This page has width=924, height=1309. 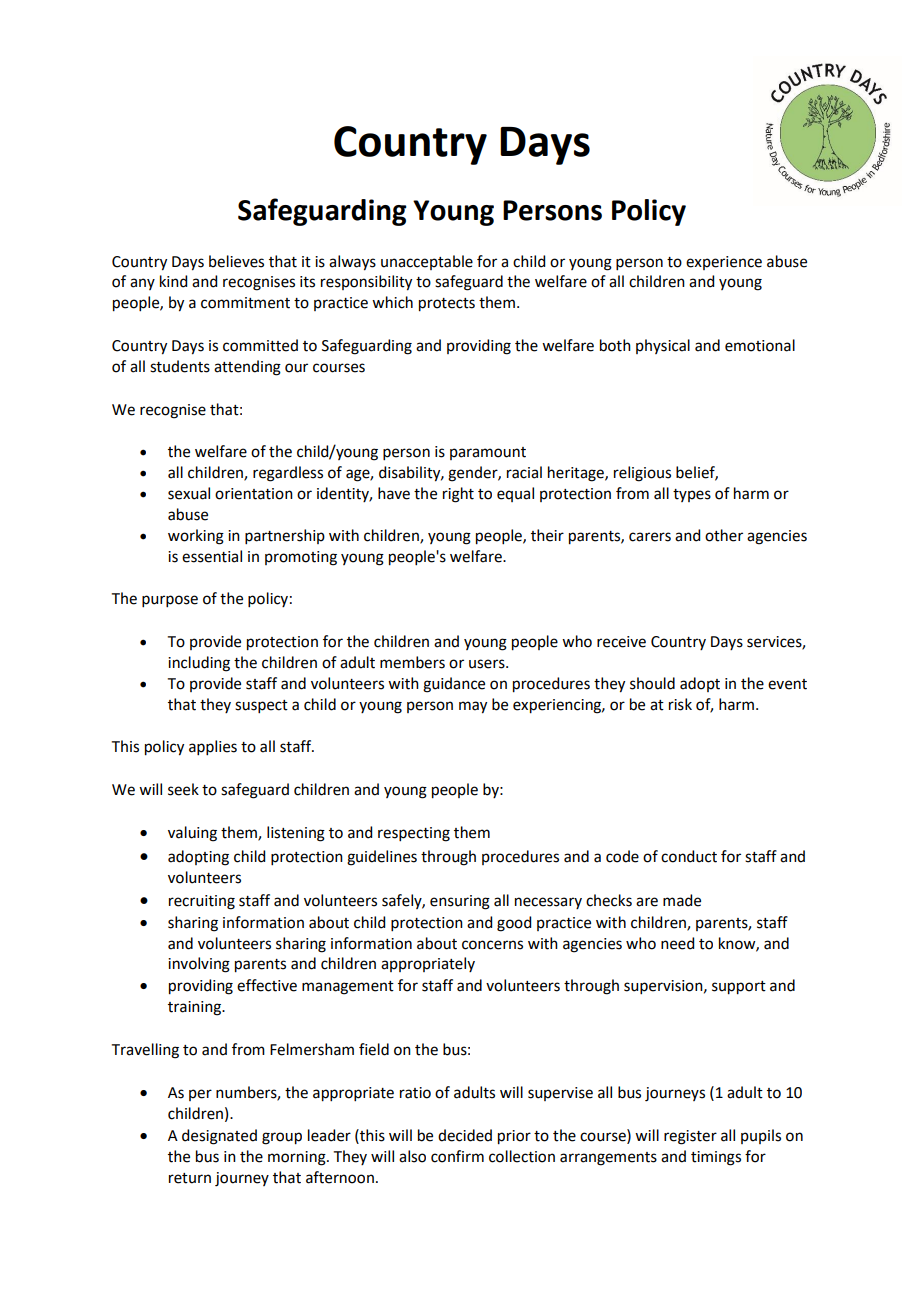 I want to click on designated, so click(x=219, y=1137).
